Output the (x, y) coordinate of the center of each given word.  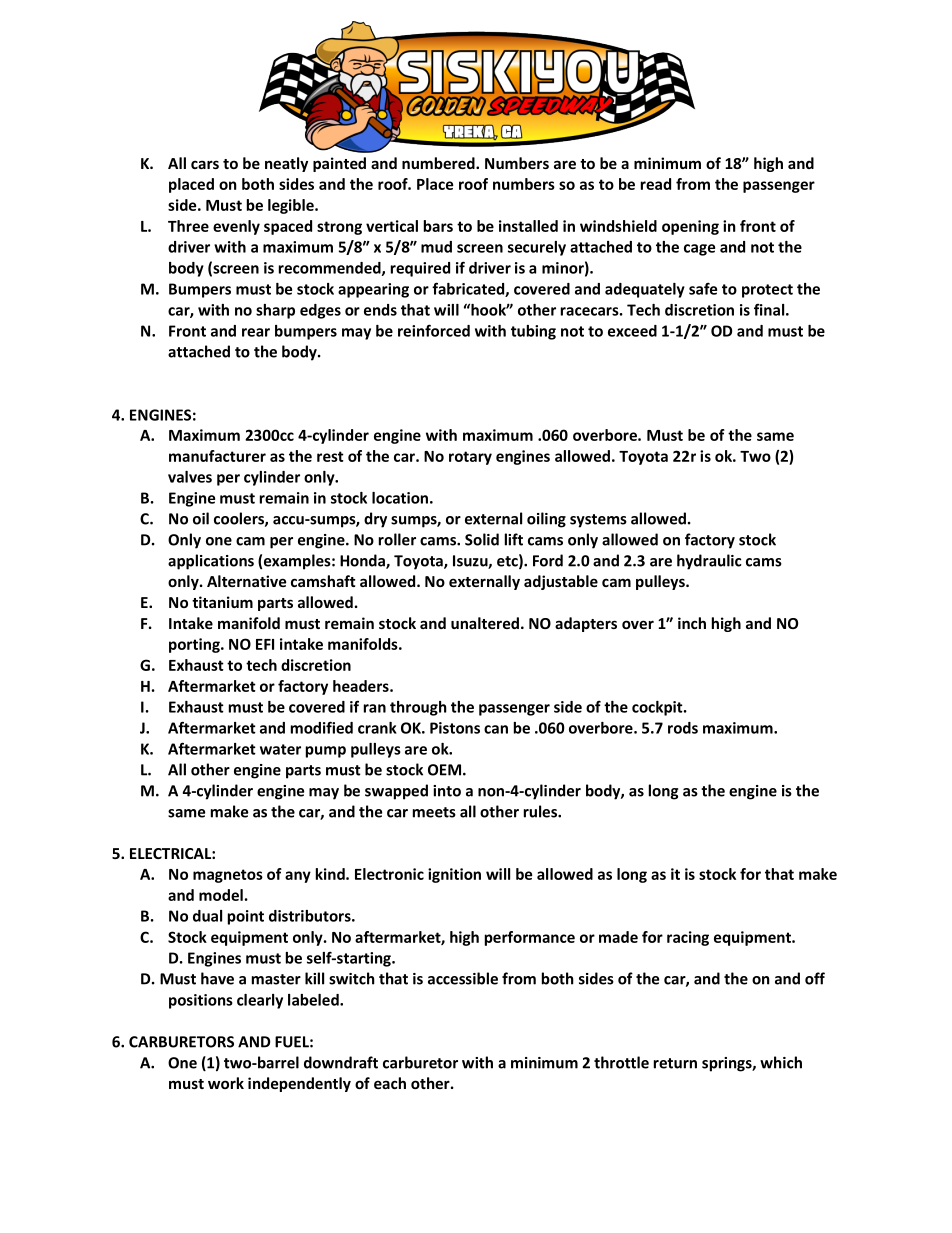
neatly (286, 164)
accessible (463, 978)
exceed (632, 331)
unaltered (485, 623)
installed (528, 226)
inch (692, 623)
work (226, 1083)
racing (688, 938)
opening (690, 227)
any (298, 877)
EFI (265, 644)
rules (541, 811)
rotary (470, 458)
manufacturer (217, 456)
